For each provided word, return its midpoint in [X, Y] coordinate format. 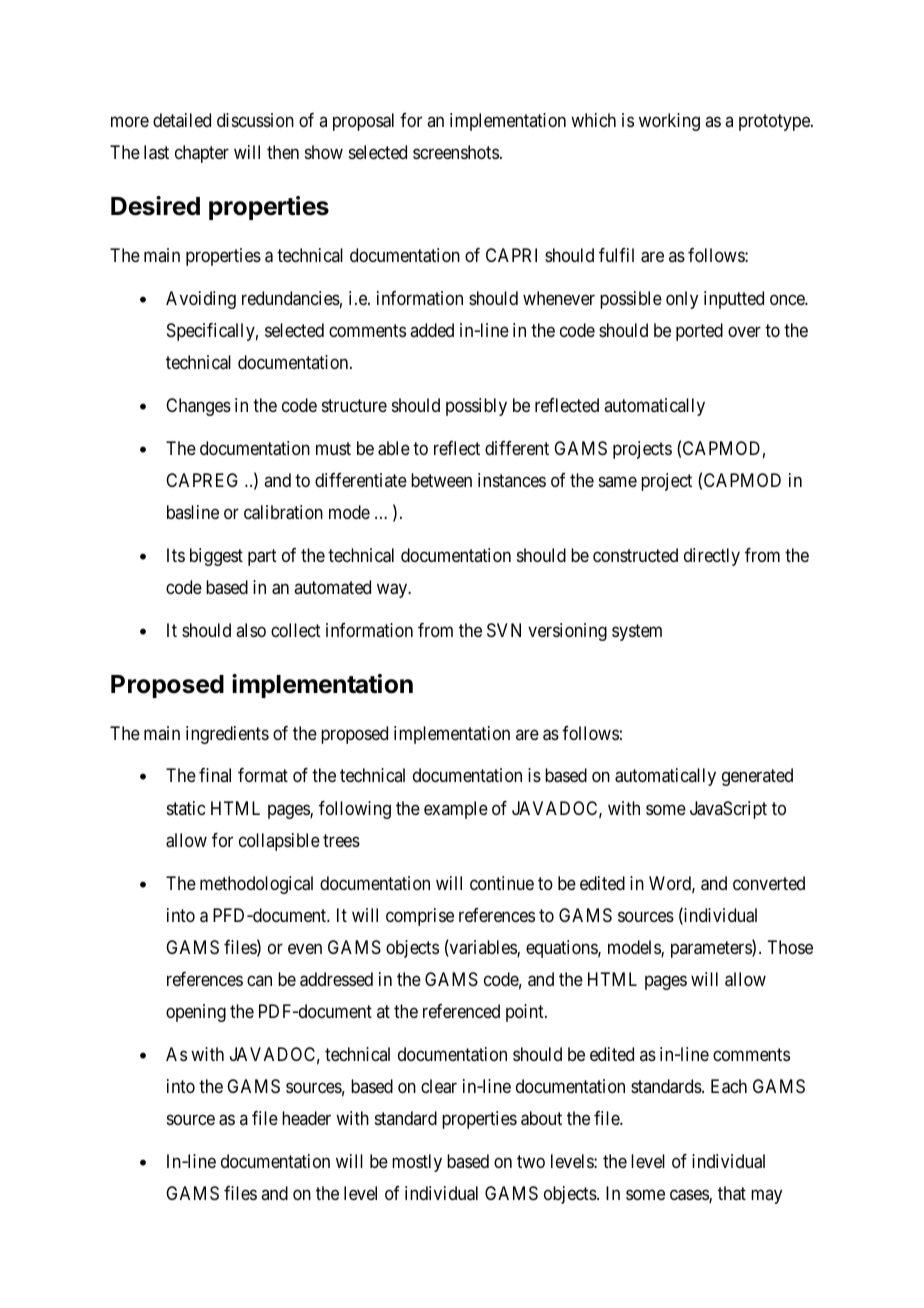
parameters [712, 949]
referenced [461, 1011]
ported [699, 332]
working [669, 122]
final [215, 775]
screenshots [456, 152]
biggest [216, 557]
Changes [198, 407]
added [432, 330]
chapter [202, 154]
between [441, 480]
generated [757, 777]
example [456, 810]
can [259, 980]
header [306, 1118]
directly [712, 557]
